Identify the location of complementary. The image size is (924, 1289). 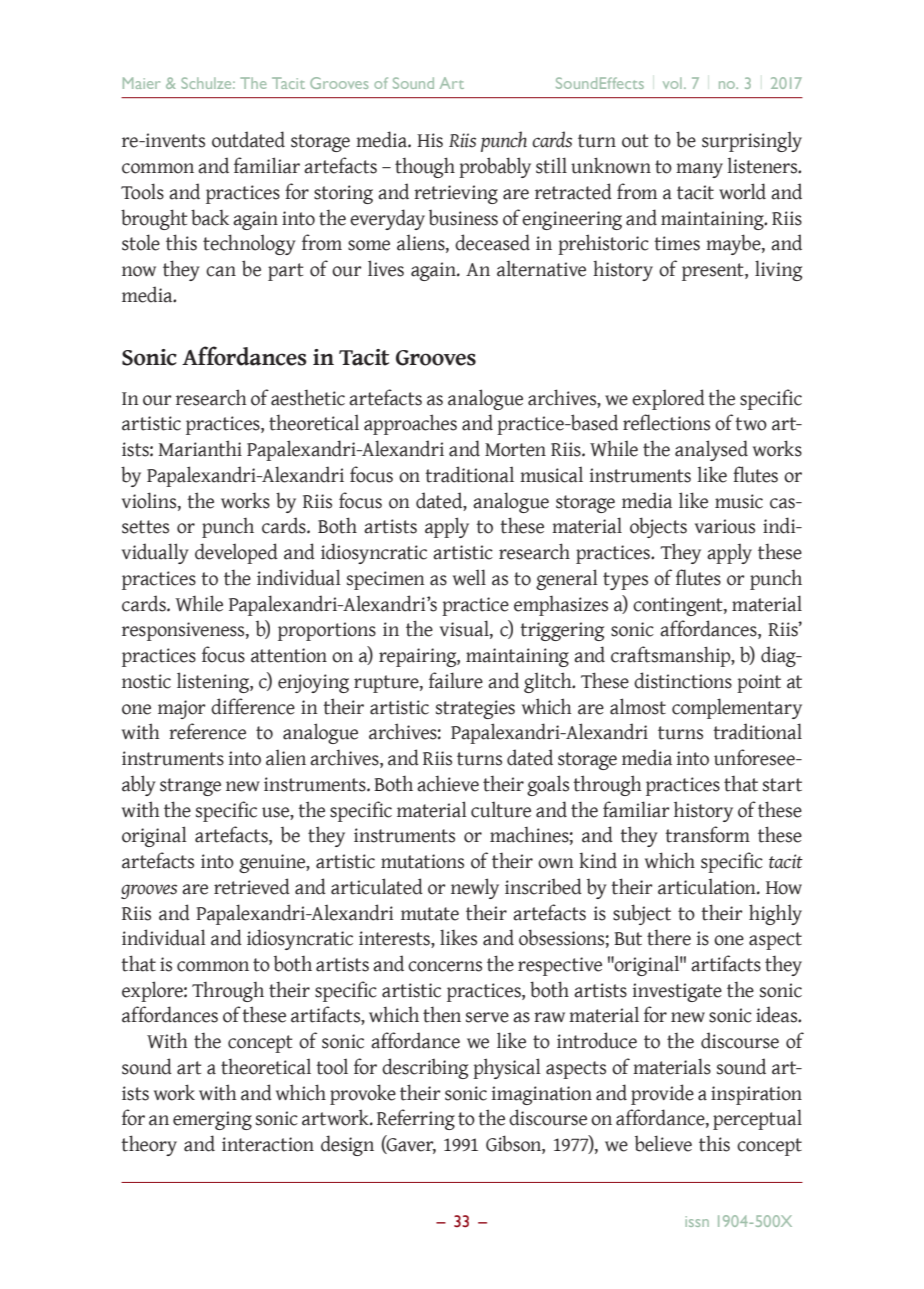
(737, 708).
